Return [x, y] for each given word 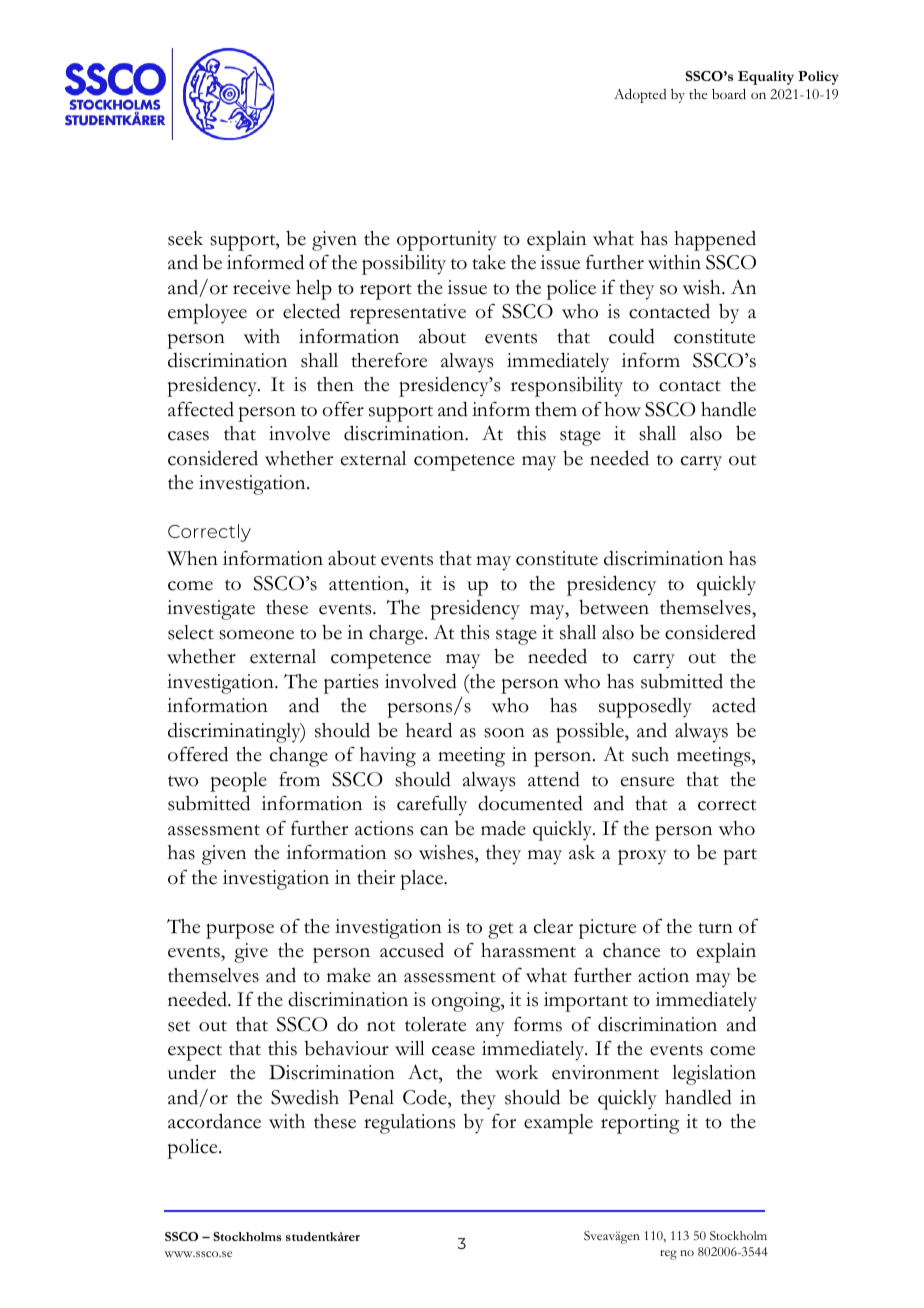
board [729, 94]
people [238, 782]
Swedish [305, 1097]
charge [397, 635]
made [503, 828]
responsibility [567, 387]
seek [185, 238]
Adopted [640, 96]
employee [207, 314]
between [614, 607]
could [632, 336]
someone [256, 635]
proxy [642, 857]
